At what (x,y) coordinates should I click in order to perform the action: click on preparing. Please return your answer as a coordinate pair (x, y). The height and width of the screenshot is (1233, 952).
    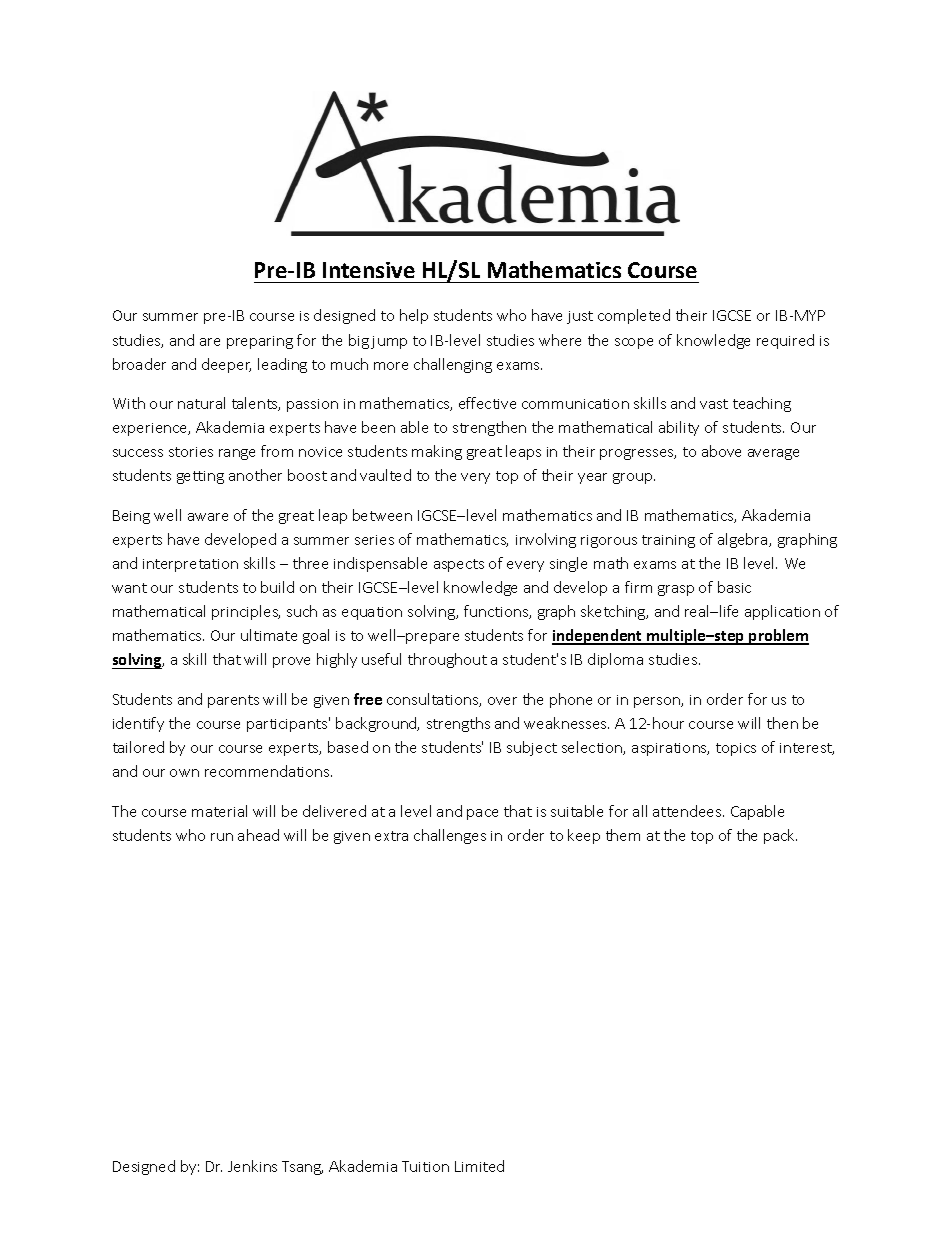
    Looking at the image, I should click on (260, 342).
